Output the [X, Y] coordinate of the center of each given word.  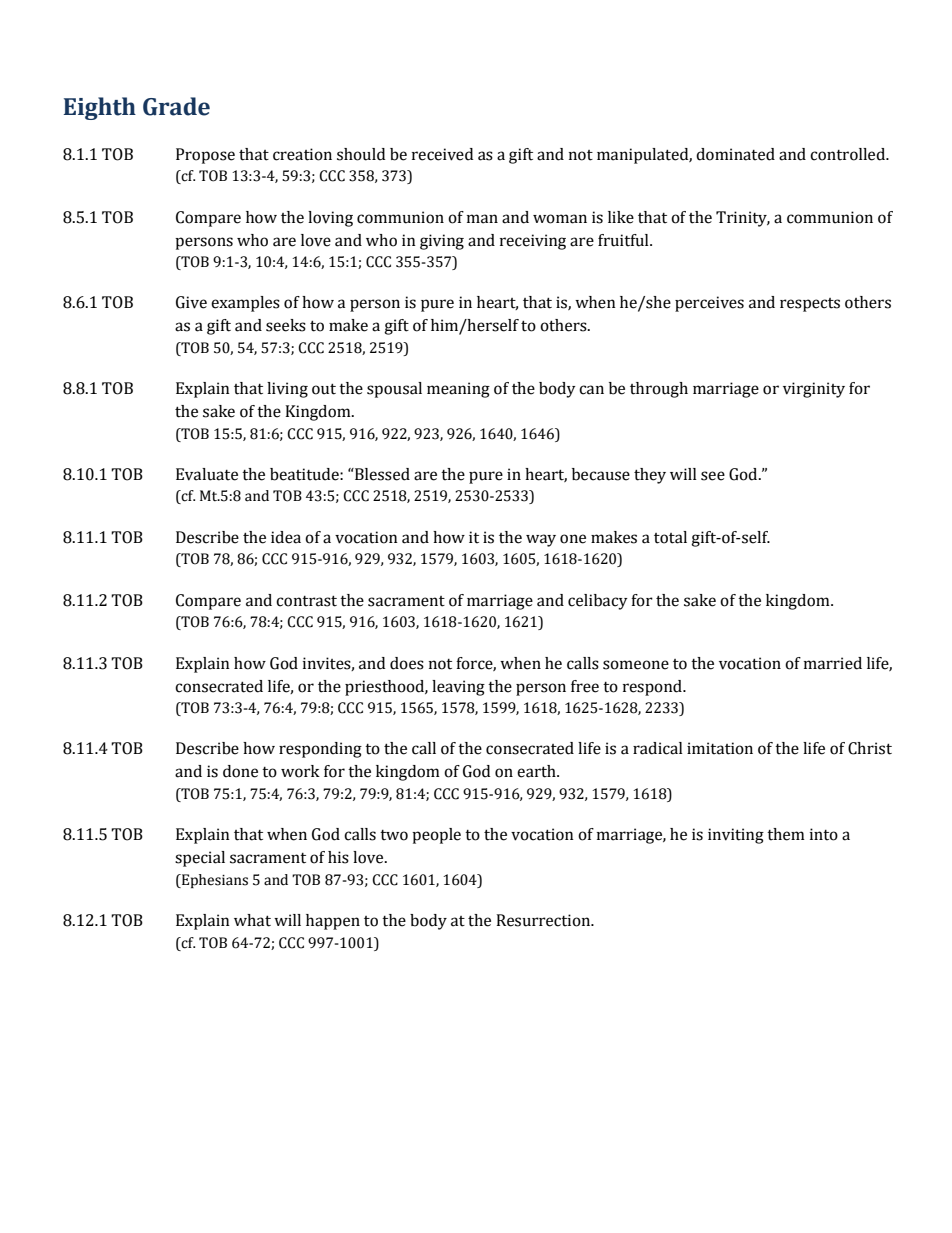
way [541, 540]
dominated [735, 154]
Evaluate [207, 474]
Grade [176, 106]
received [442, 154]
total [670, 537]
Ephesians [214, 881]
